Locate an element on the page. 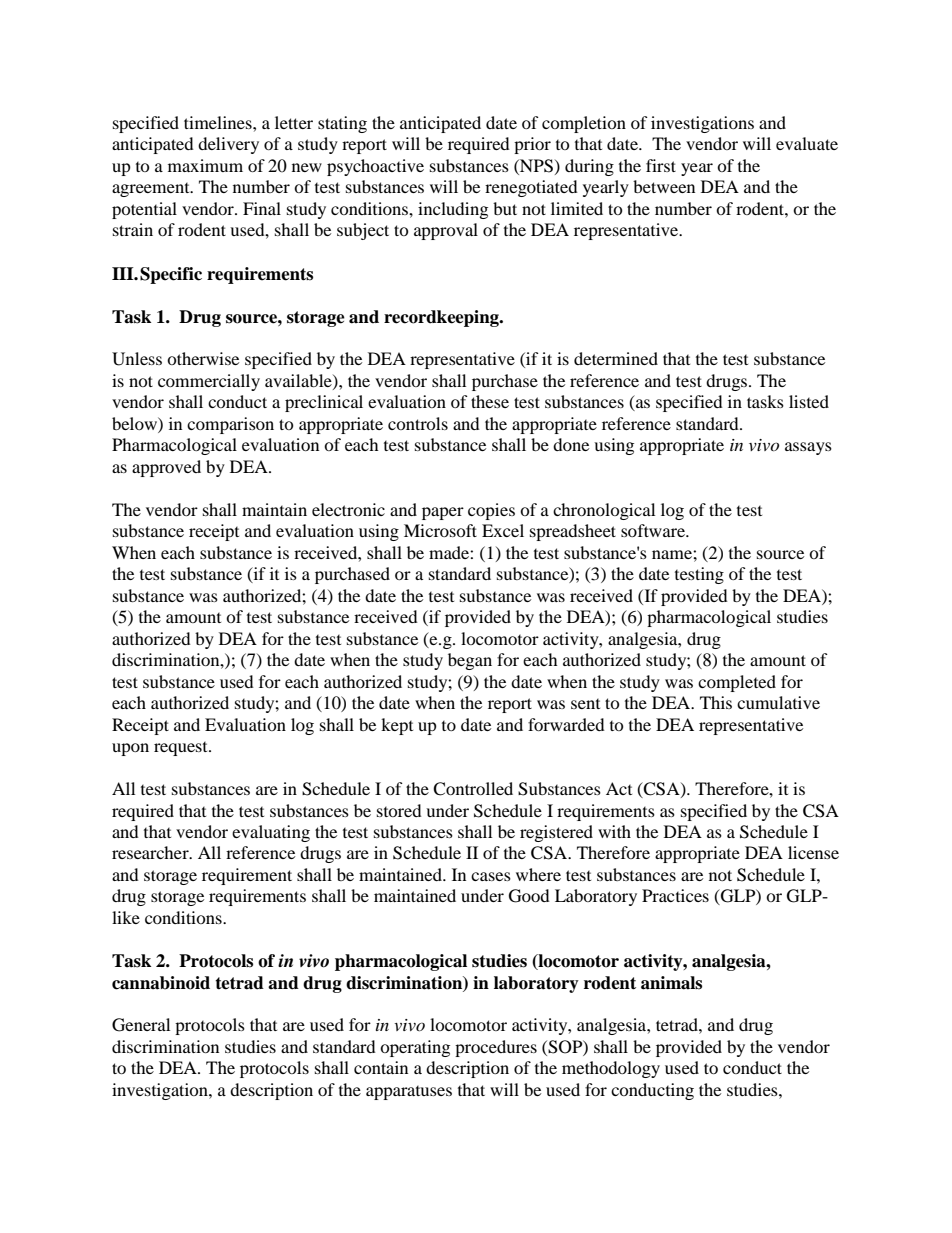 The image size is (952, 1233). these is located at coordinates (490, 401).
